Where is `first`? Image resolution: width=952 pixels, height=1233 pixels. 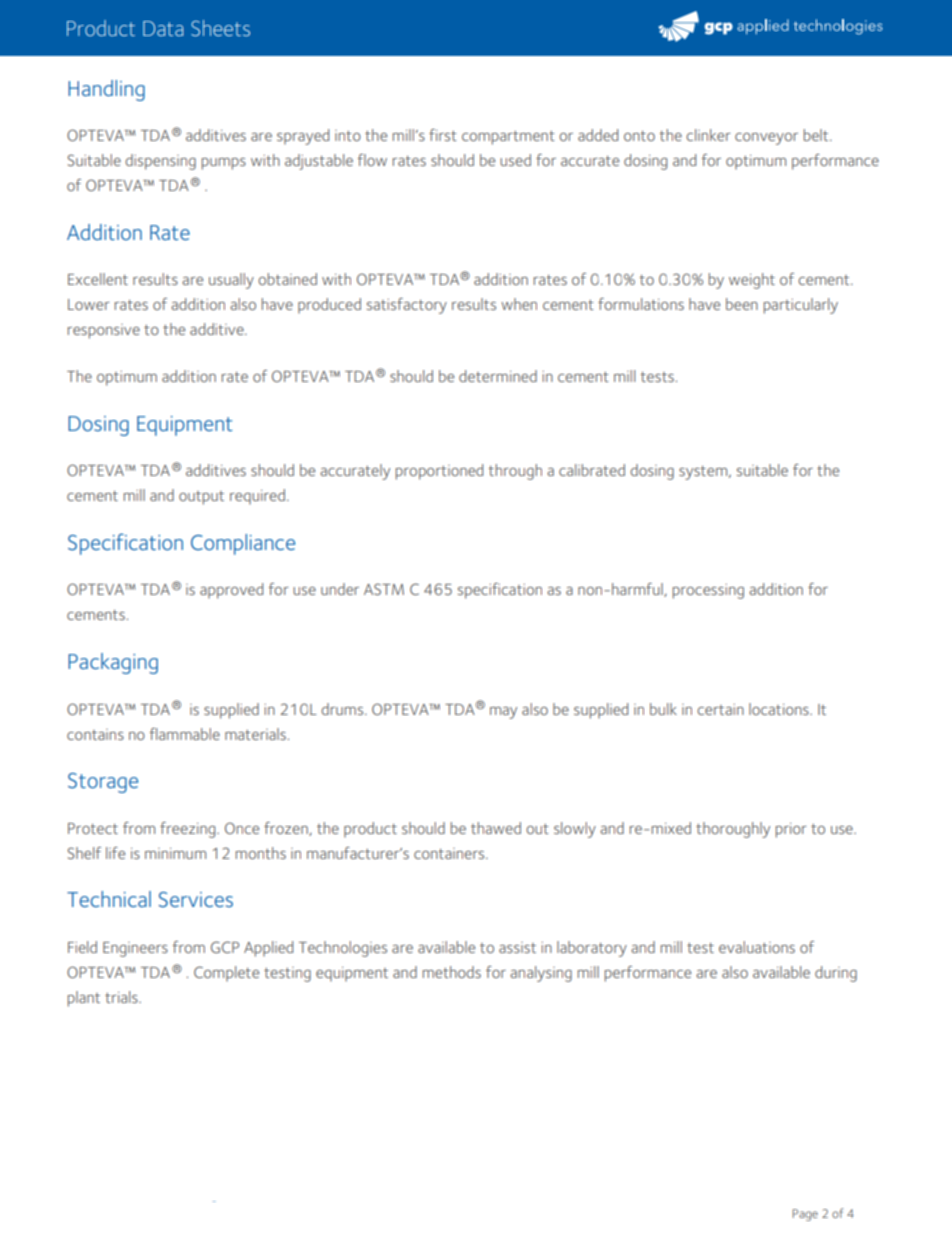
first is located at coordinates (443, 135).
